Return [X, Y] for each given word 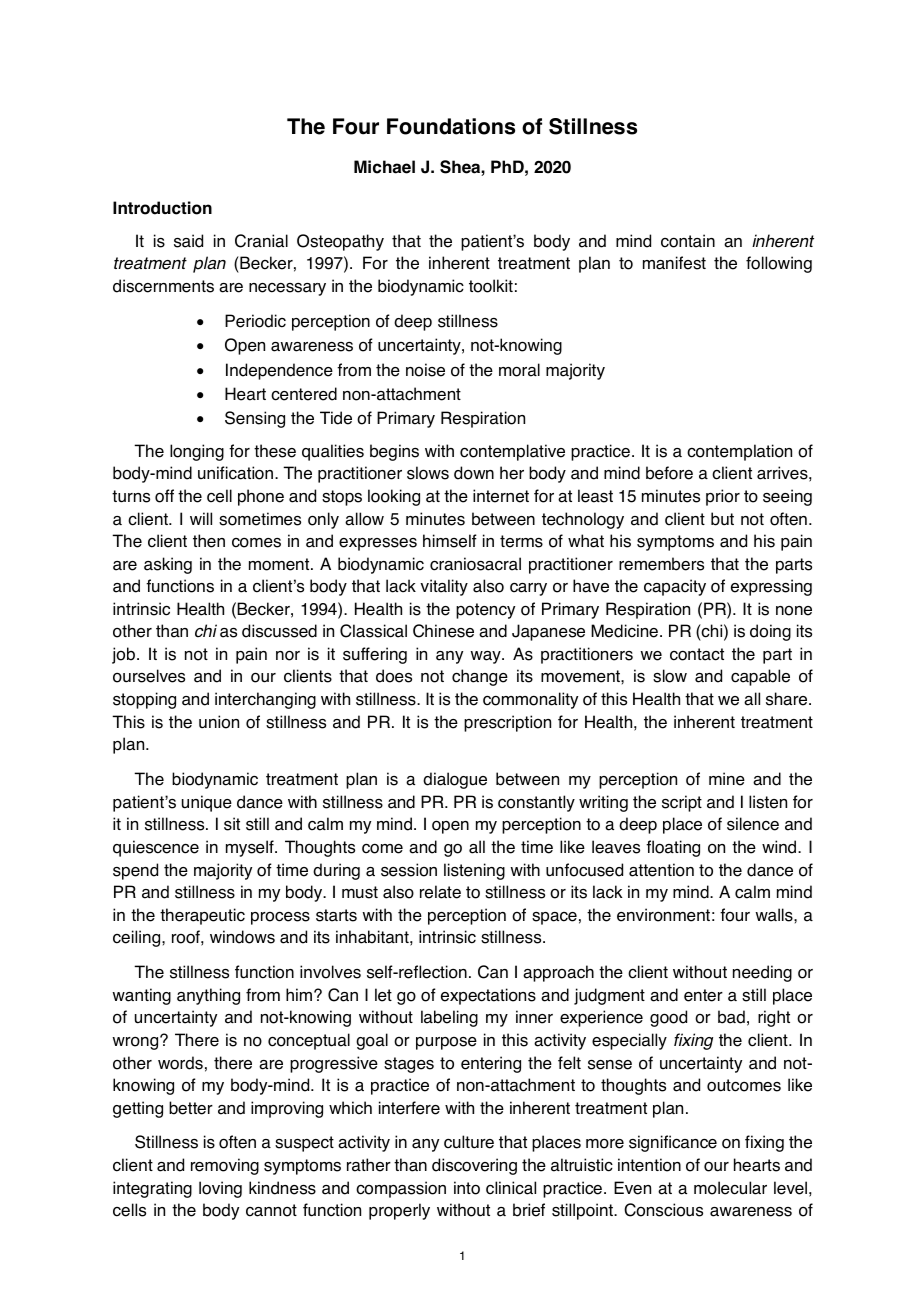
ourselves [149, 676]
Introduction [162, 208]
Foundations [451, 126]
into [467, 1188]
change [480, 677]
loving [220, 1189]
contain [688, 241]
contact [697, 654]
